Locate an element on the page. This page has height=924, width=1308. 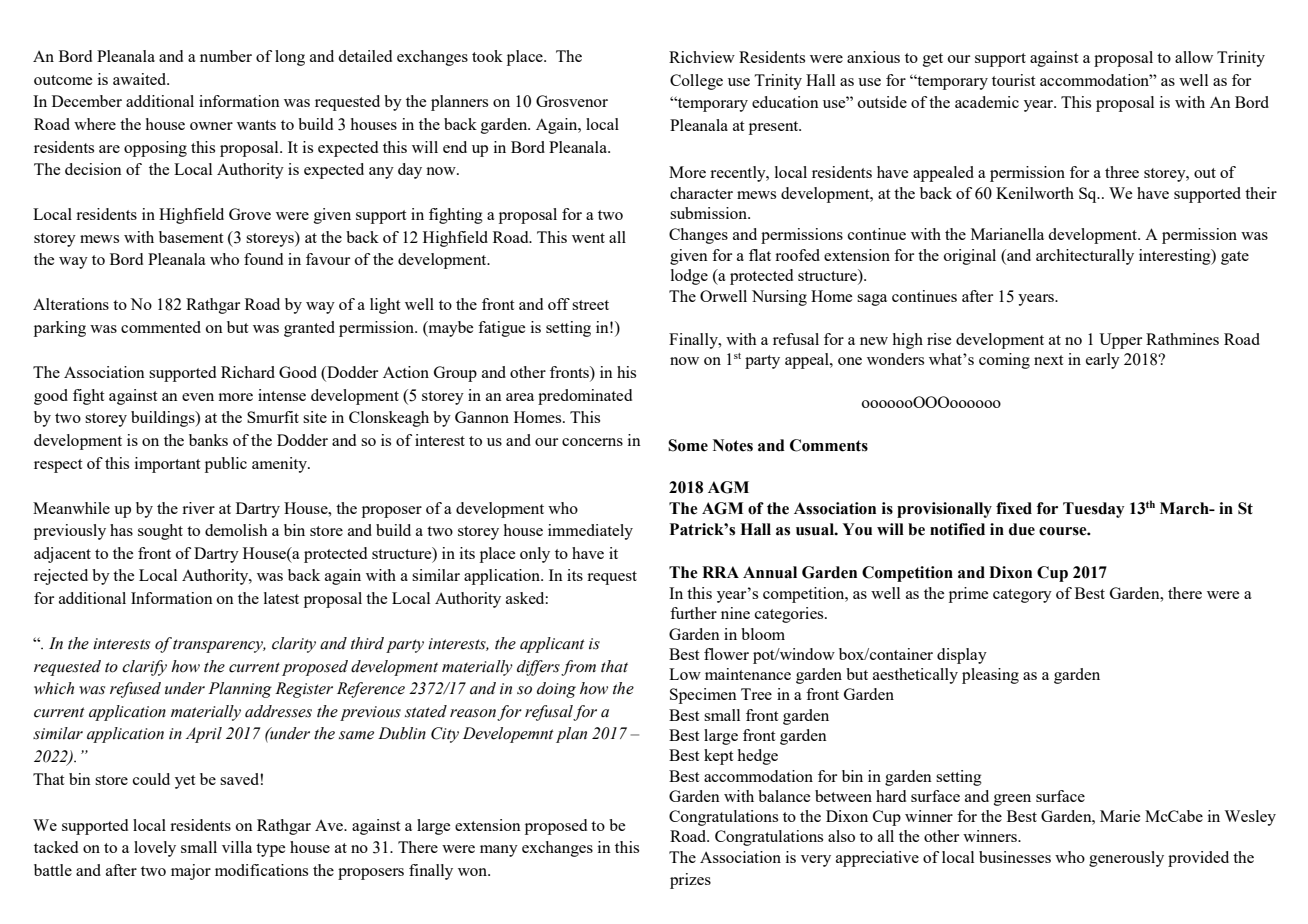
prizes is located at coordinates (690, 881).
